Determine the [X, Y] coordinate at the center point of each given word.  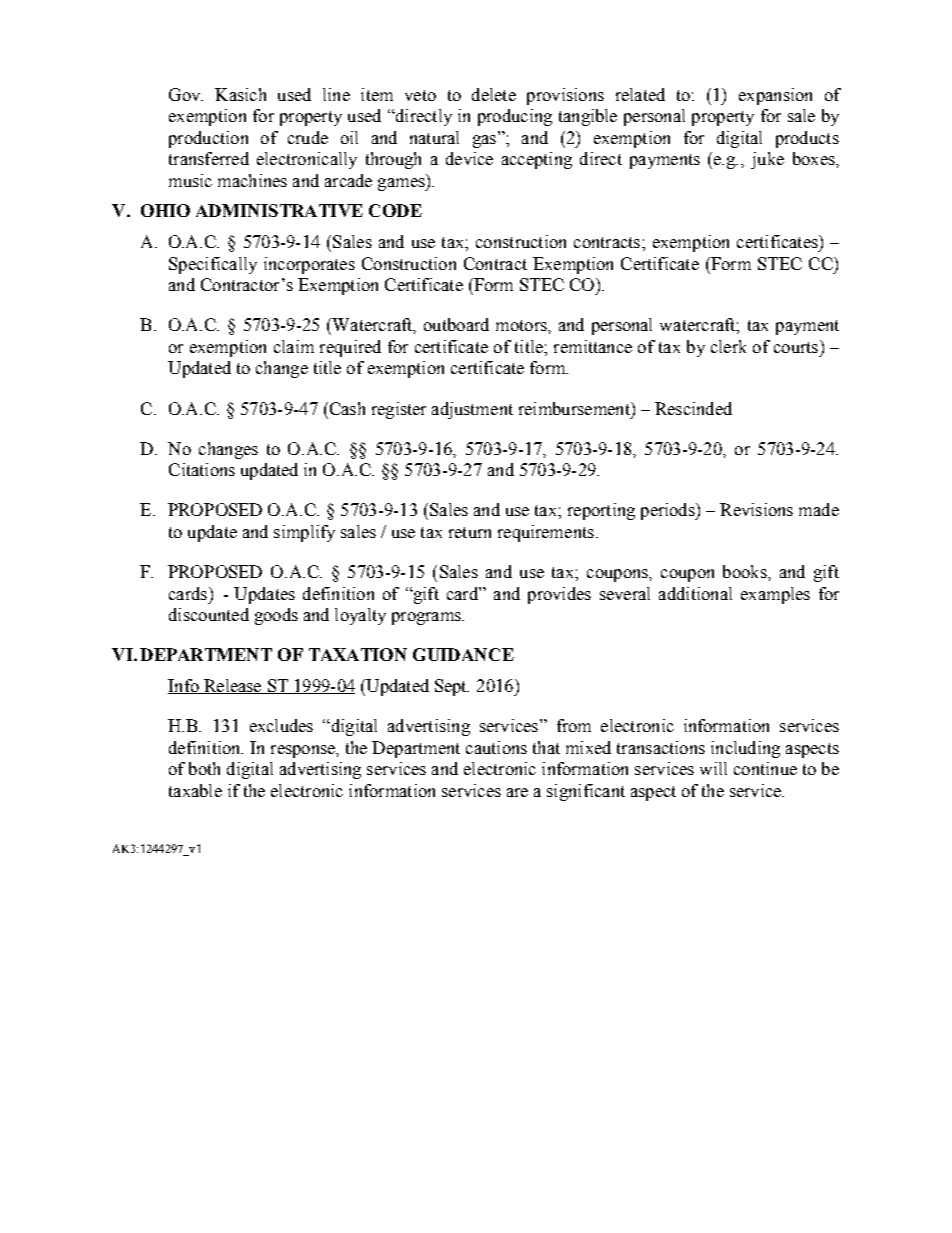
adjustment [472, 410]
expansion [775, 96]
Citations [202, 469]
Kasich [240, 94]
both [204, 768]
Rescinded [693, 408]
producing [515, 117]
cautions [496, 747]
